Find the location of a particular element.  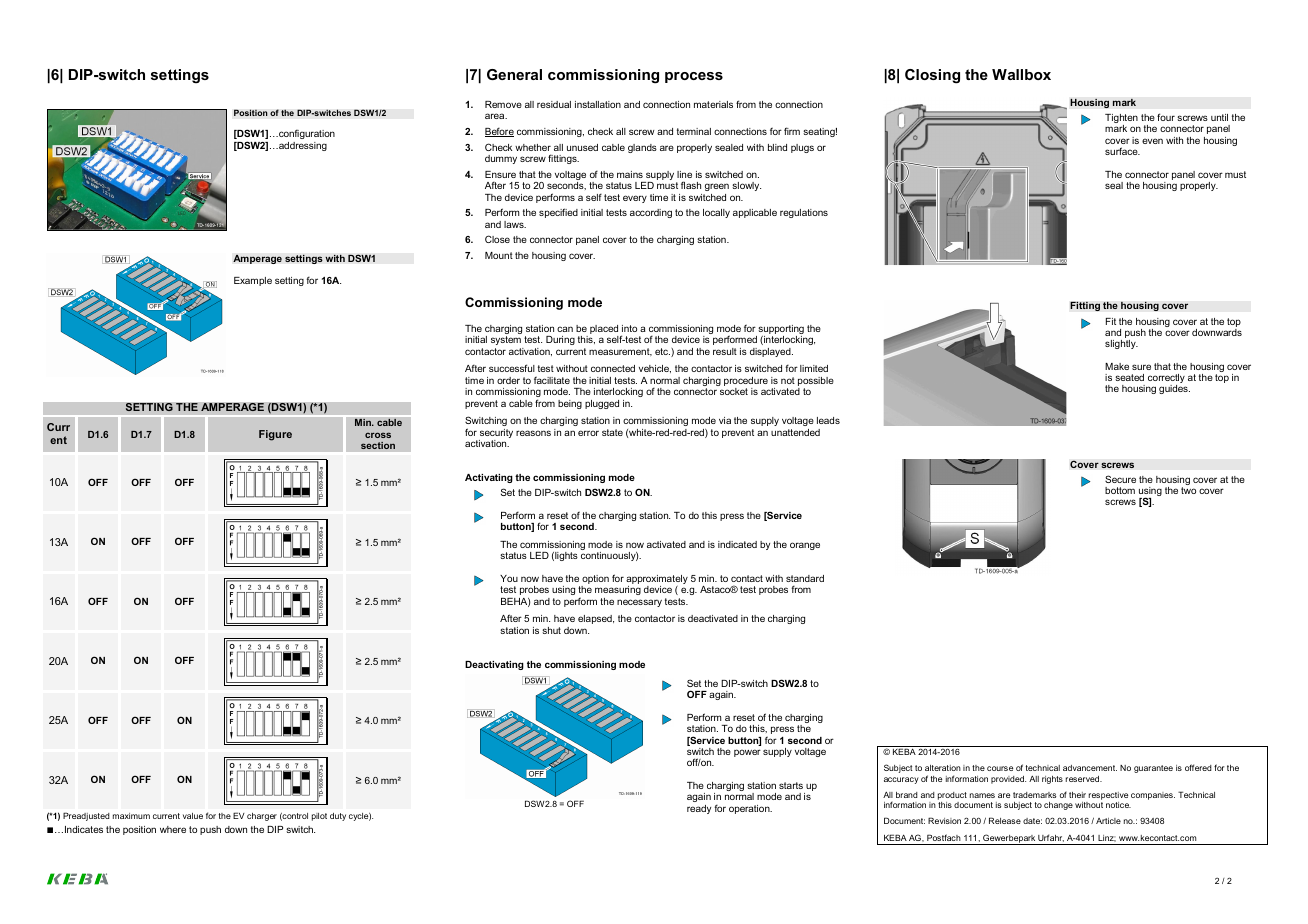

area is located at coordinates (496, 116).
